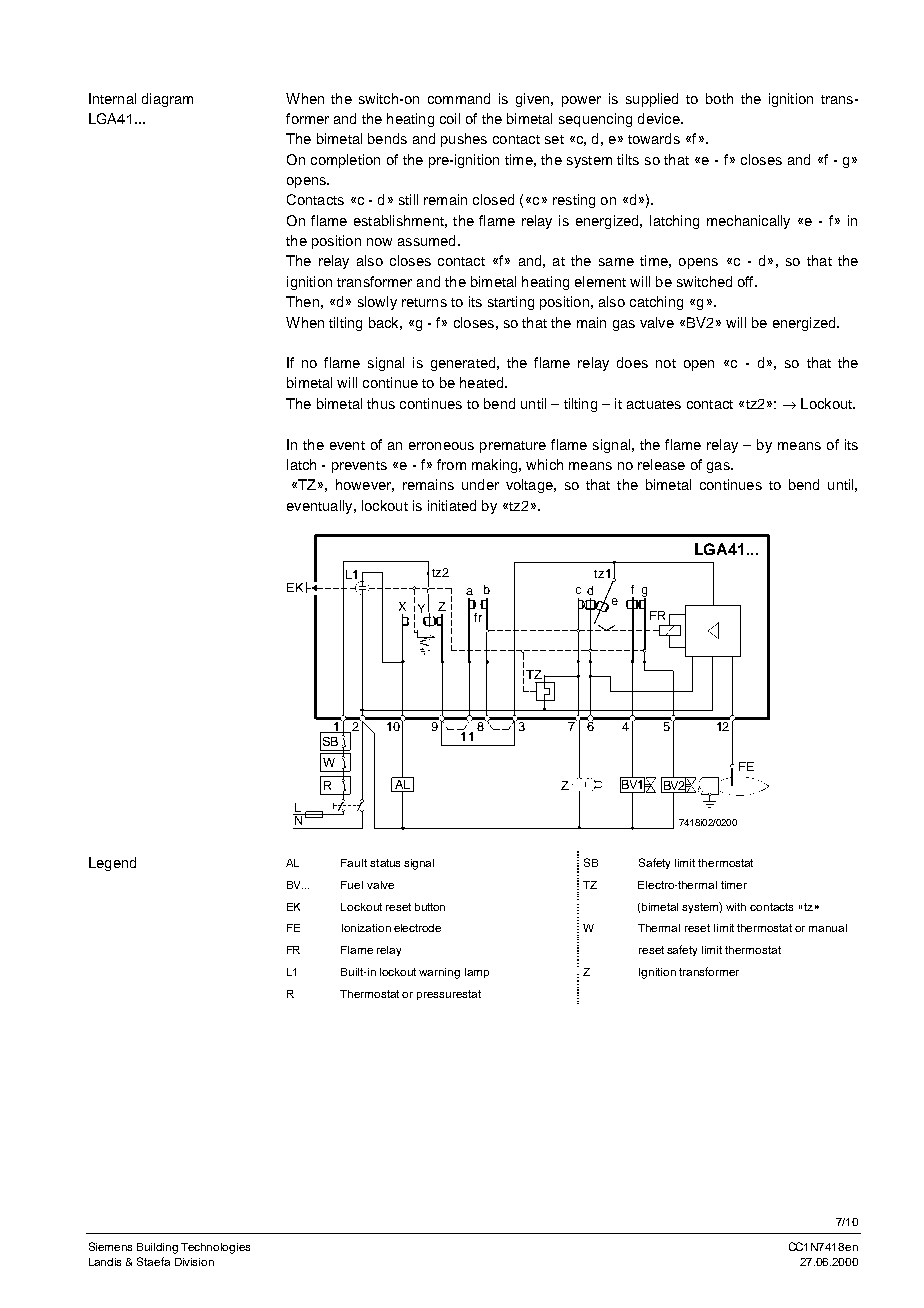  What do you see at coordinates (215, 1248) in the screenshot?
I see `Technologies` at bounding box center [215, 1248].
